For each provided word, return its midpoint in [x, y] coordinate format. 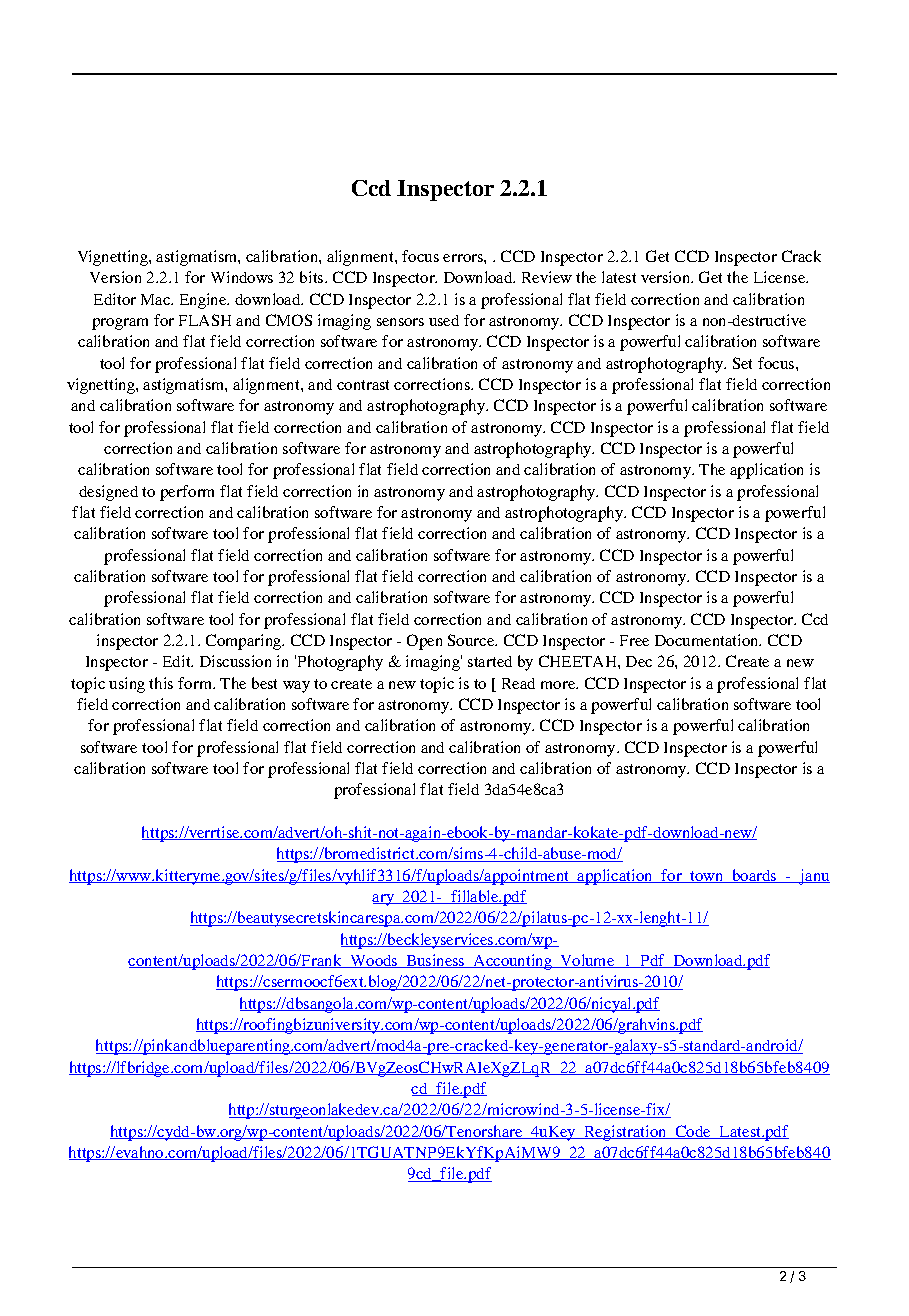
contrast [363, 385]
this [161, 683]
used [444, 320]
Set [742, 363]
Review [547, 277]
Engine [204, 301]
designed [108, 493]
